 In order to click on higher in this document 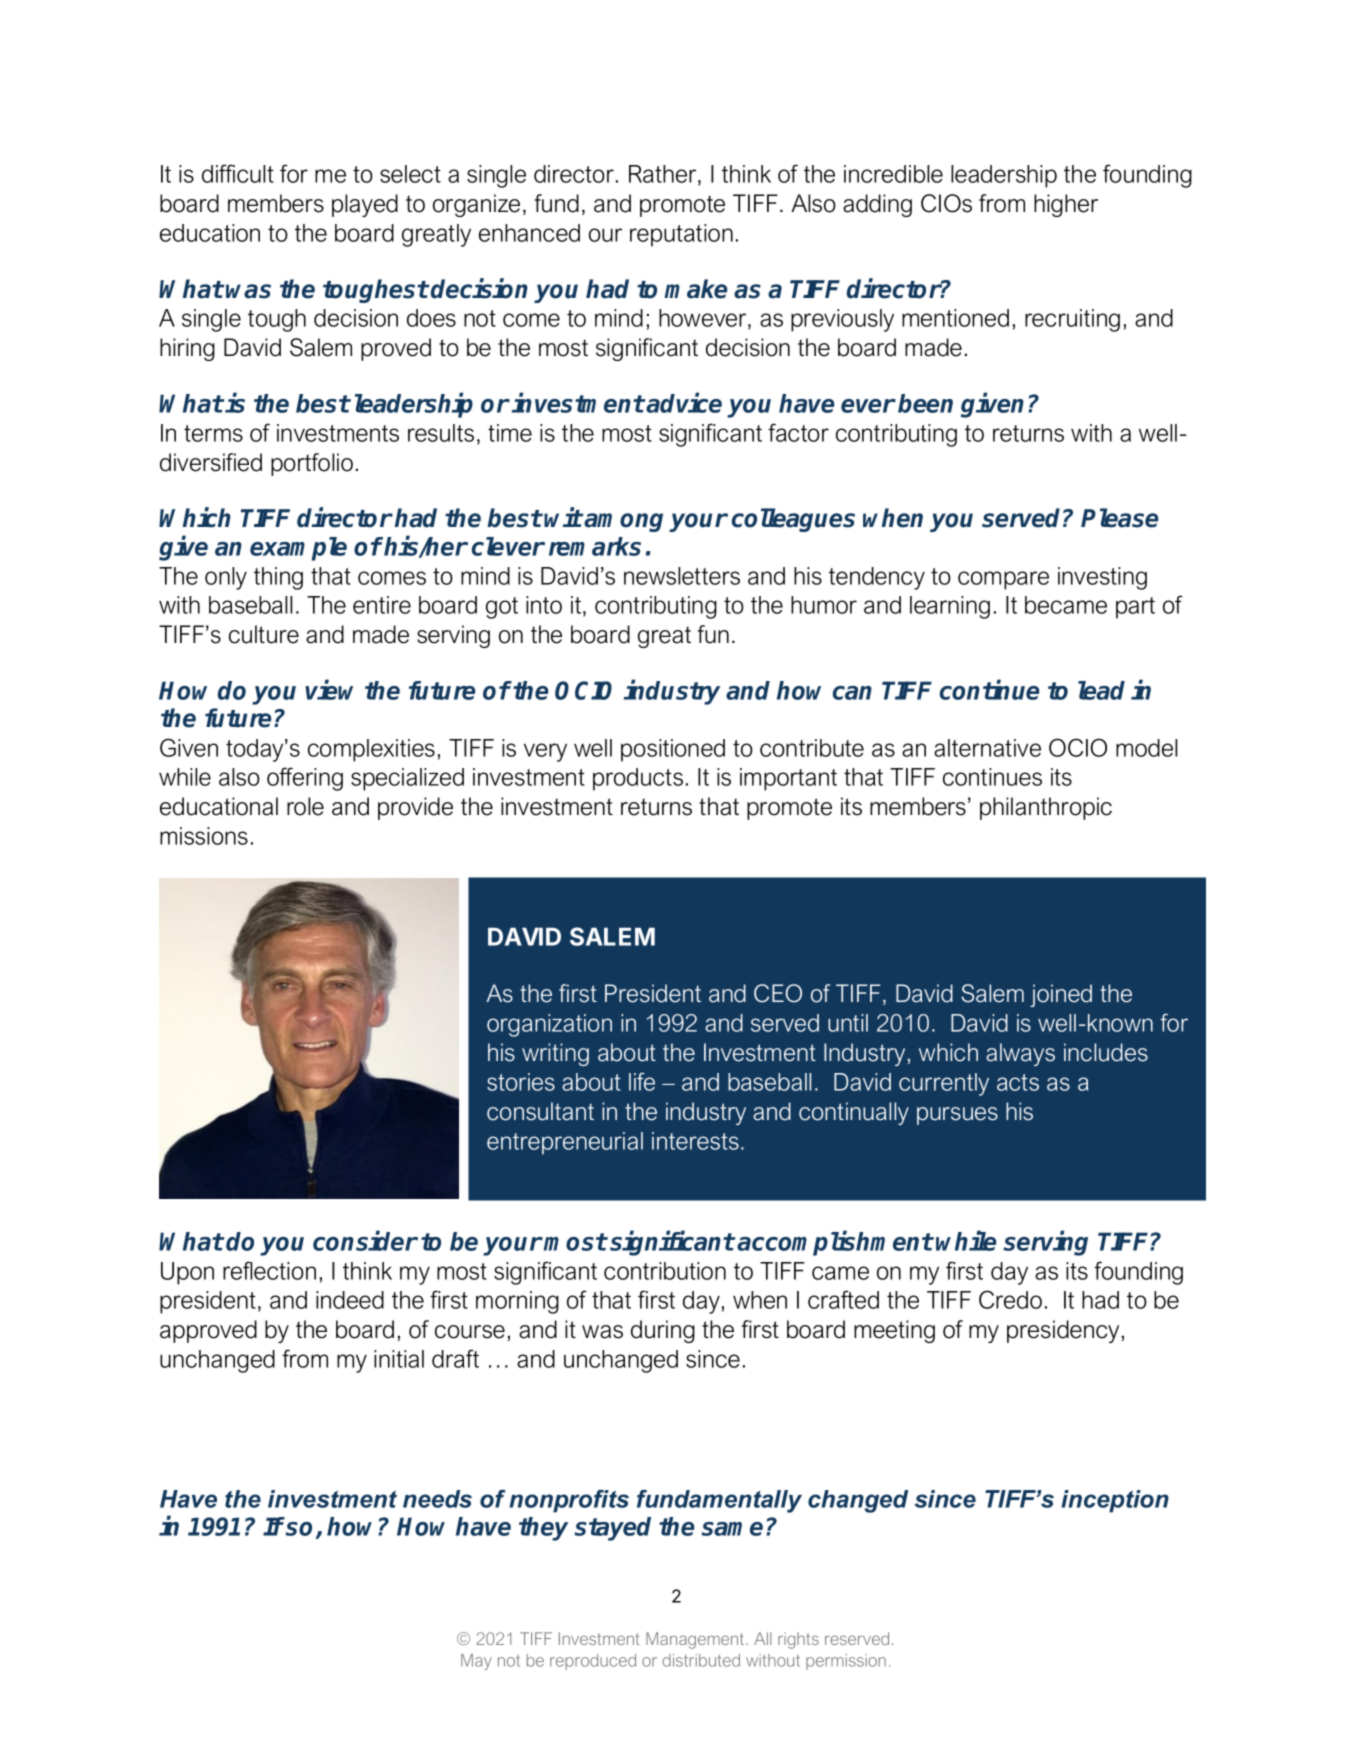, I will do `click(1066, 205)`.
